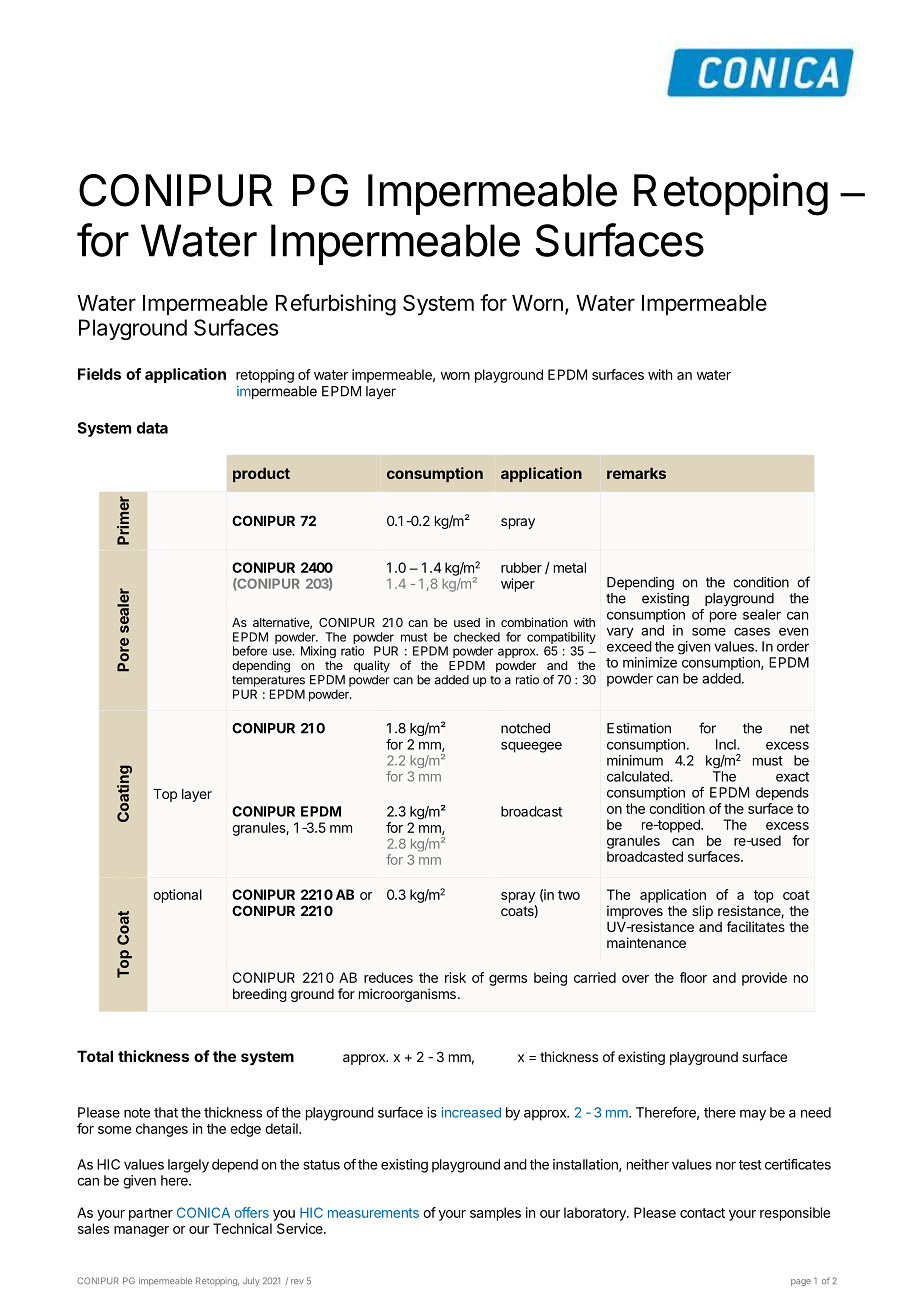 Image resolution: width=924 pixels, height=1308 pixels. I want to click on manager, so click(141, 1231).
